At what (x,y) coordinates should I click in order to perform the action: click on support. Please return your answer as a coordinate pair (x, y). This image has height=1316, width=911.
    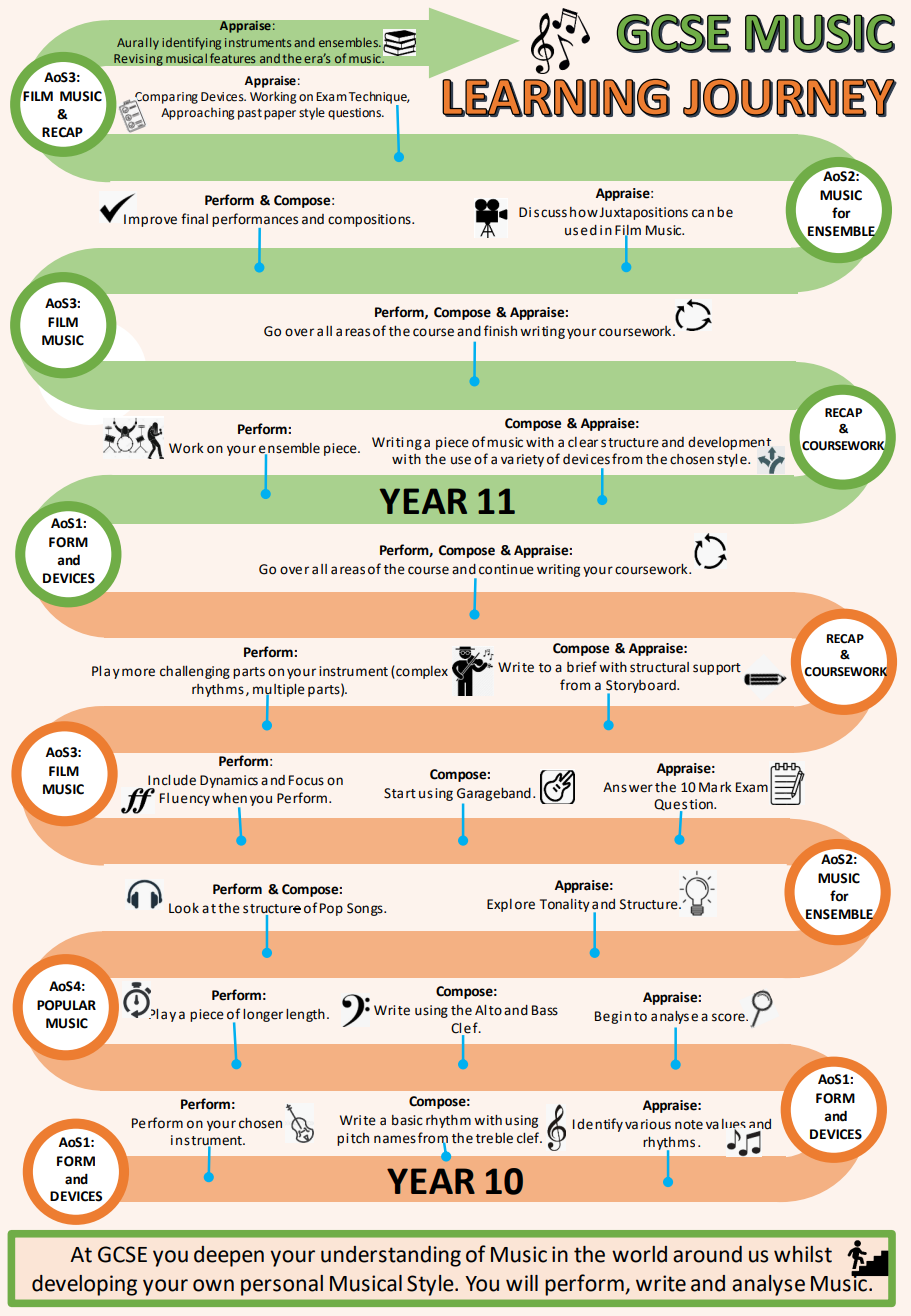
    Looking at the image, I should click on (717, 669).
